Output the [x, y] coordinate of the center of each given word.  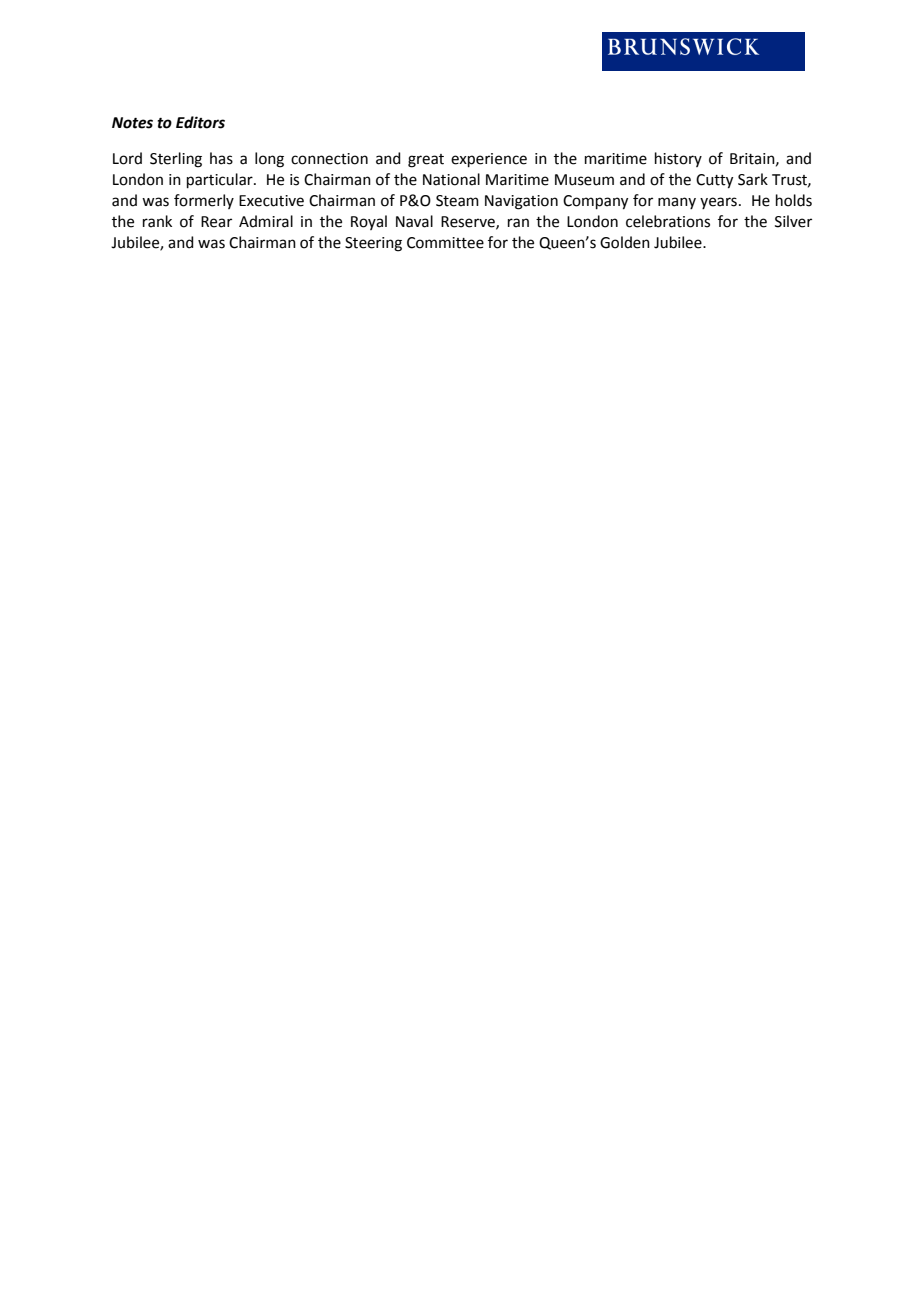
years [718, 203]
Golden [625, 242]
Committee [445, 243]
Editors [200, 122]
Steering [373, 244]
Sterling [176, 160]
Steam [457, 201]
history [678, 159]
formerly [204, 201]
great [426, 161]
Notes [132, 123]
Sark [753, 179]
